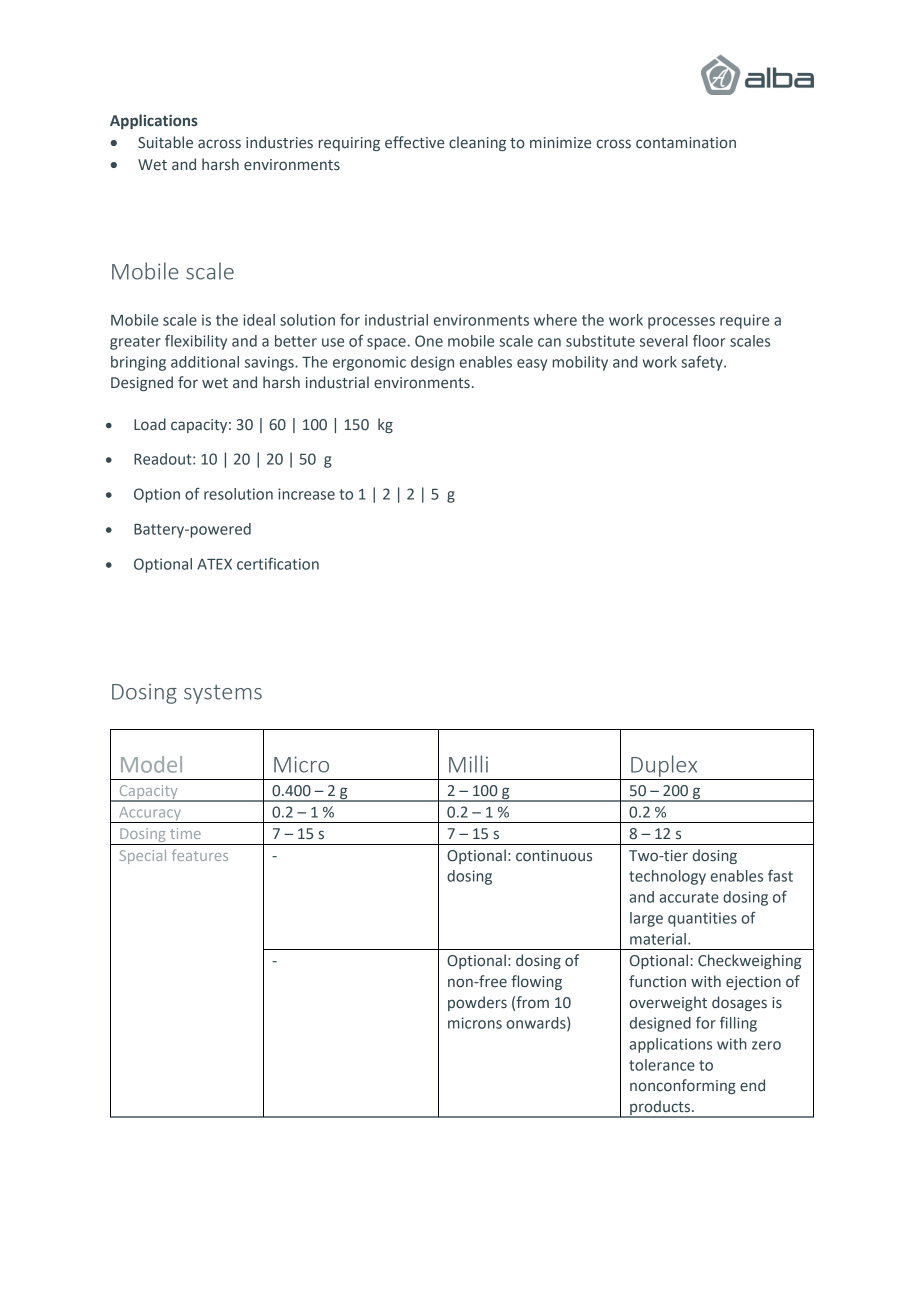 The image size is (924, 1308). Describe the element at coordinates (468, 764) in the page. I see `Milli` at that location.
